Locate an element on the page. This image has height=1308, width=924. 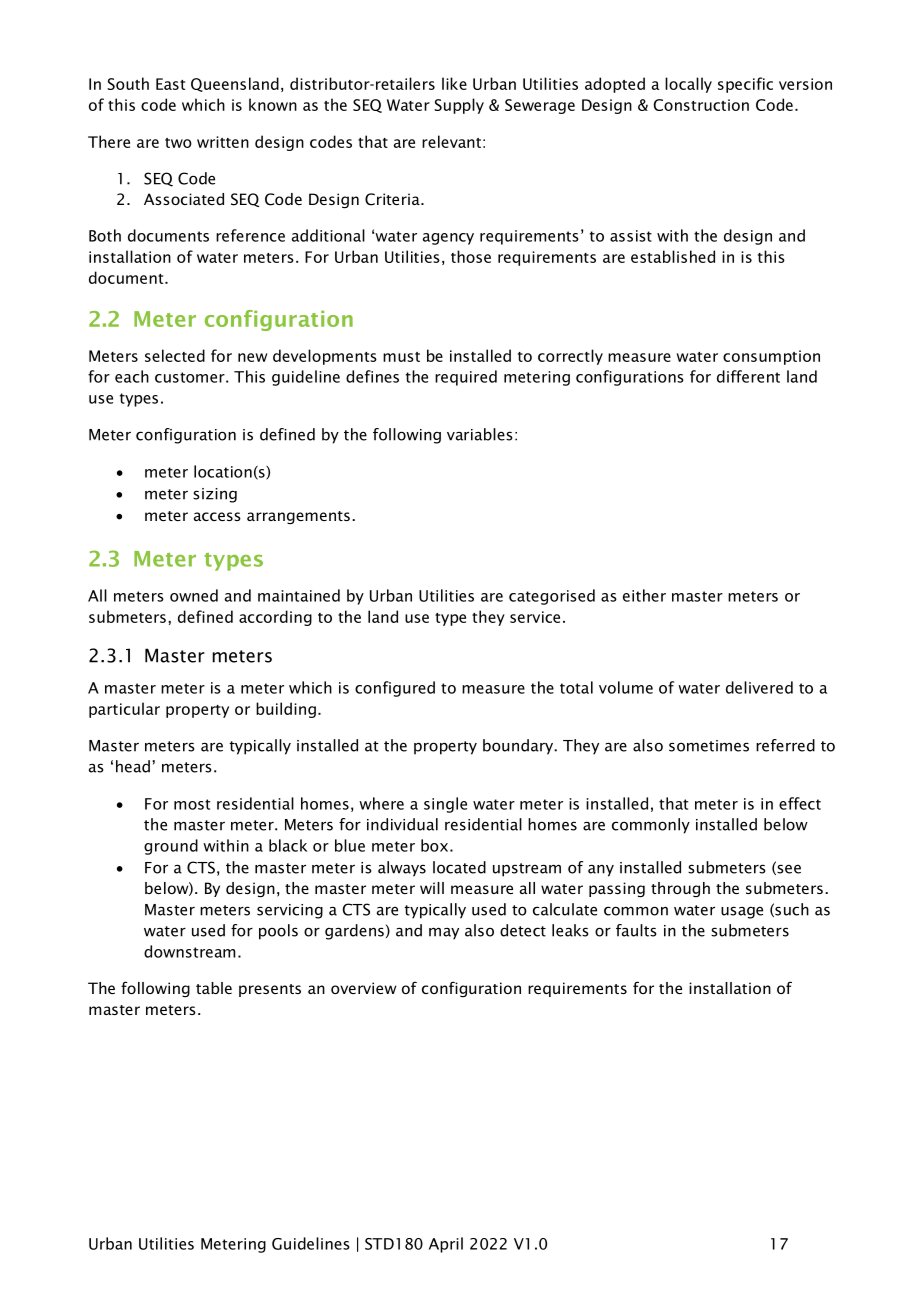
owned is located at coordinates (194, 595).
